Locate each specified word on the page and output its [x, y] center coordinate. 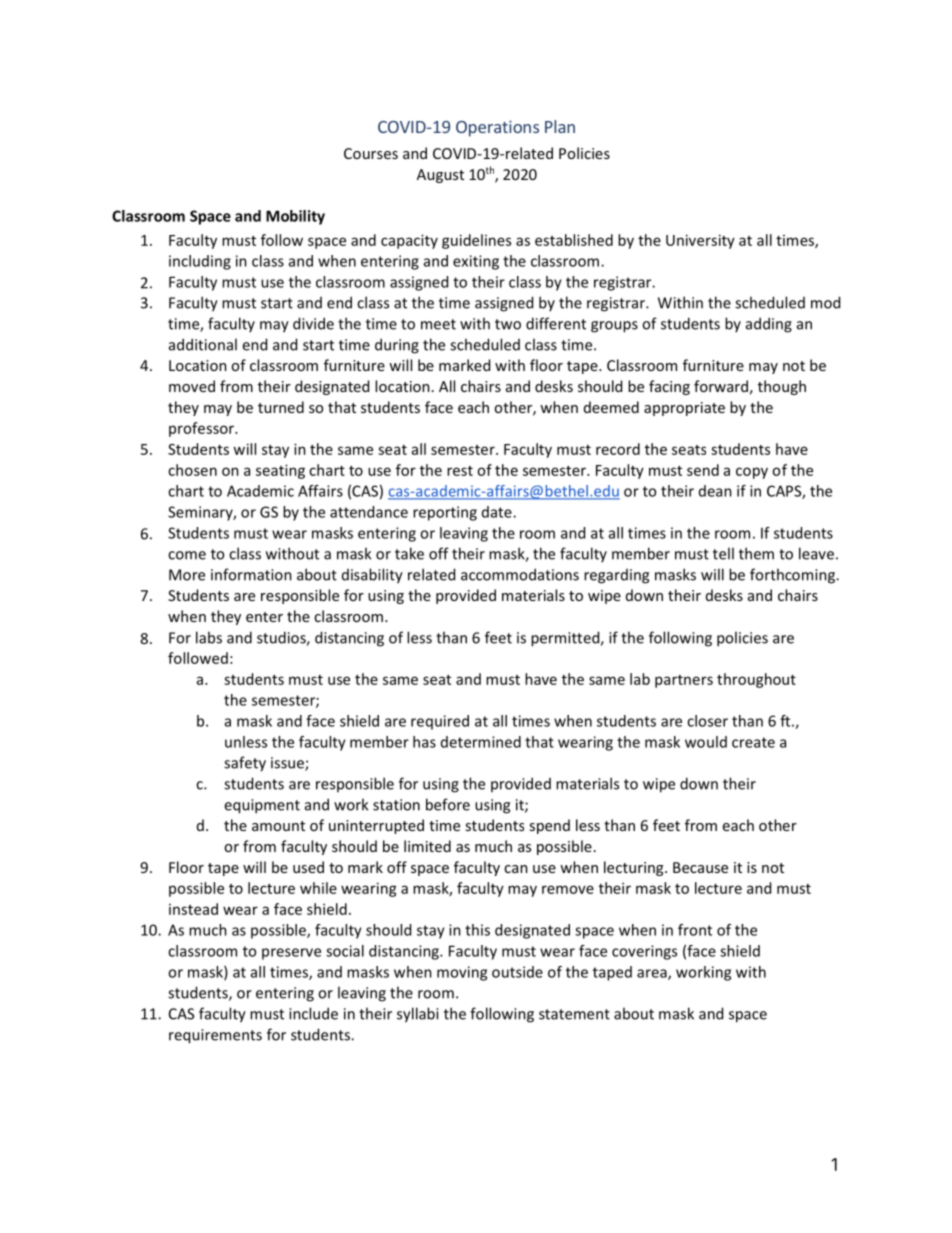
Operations [497, 128]
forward [721, 386]
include [313, 1013]
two [508, 324]
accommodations [520, 574]
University [700, 241]
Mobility [295, 217]
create [753, 742]
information [251, 574]
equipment [262, 806]
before [448, 804]
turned [281, 407]
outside [517, 972]
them [756, 553]
